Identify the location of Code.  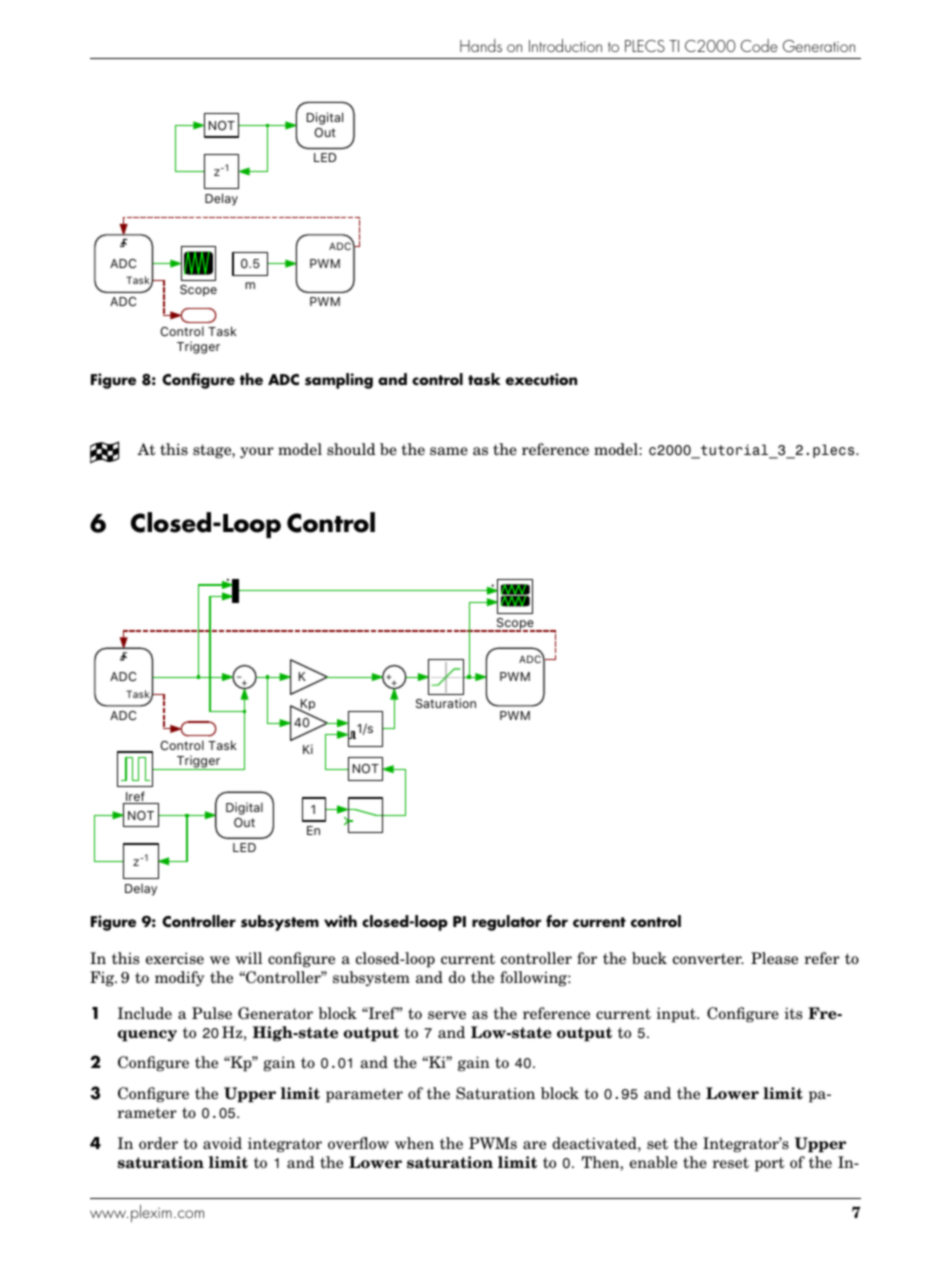
(759, 45).
